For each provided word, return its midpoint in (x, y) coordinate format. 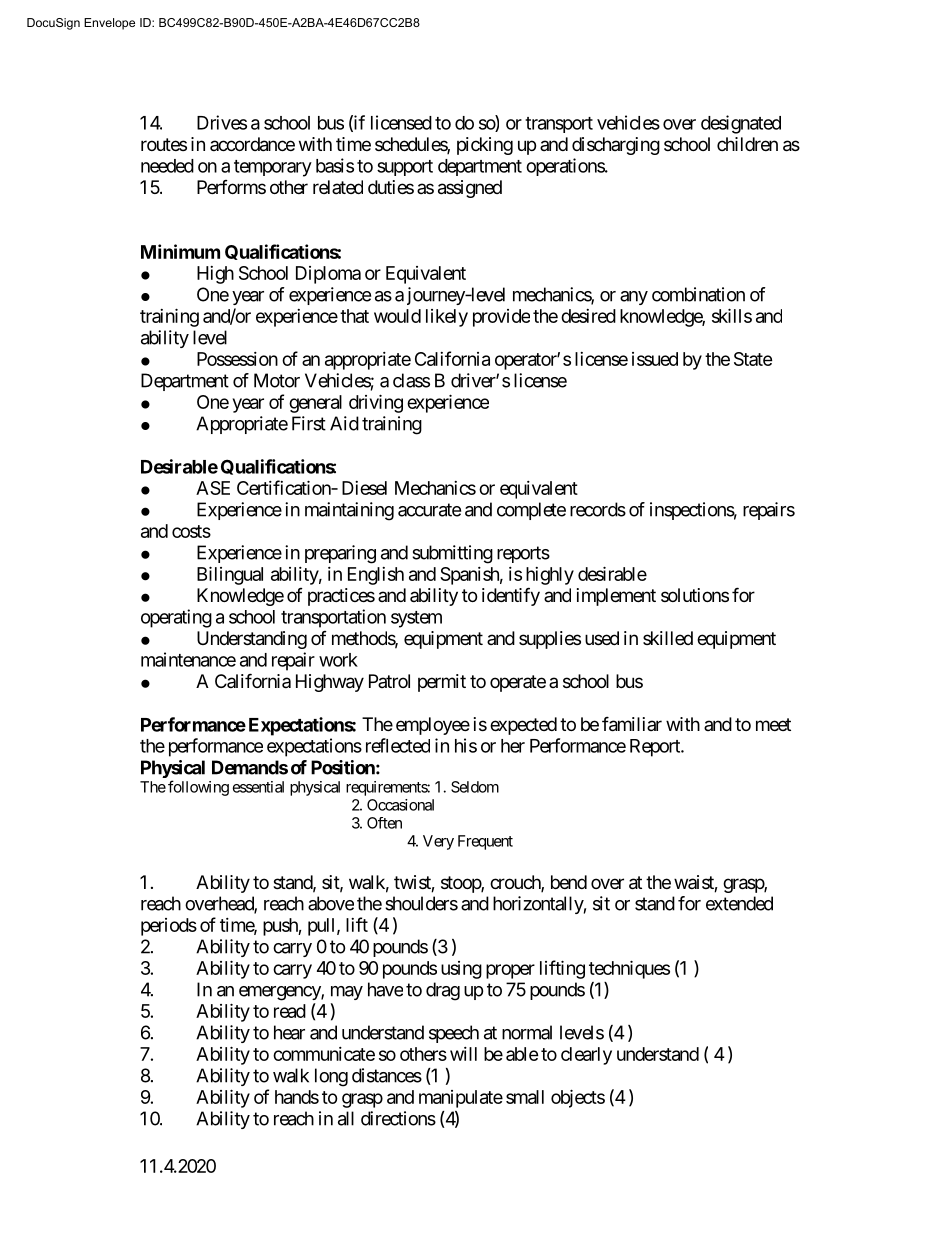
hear (289, 1032)
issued (655, 359)
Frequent (485, 842)
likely (447, 318)
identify (511, 596)
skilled (668, 638)
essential (258, 787)
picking (485, 146)
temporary (273, 168)
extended (739, 903)
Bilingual (230, 575)
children (747, 144)
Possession (237, 359)
